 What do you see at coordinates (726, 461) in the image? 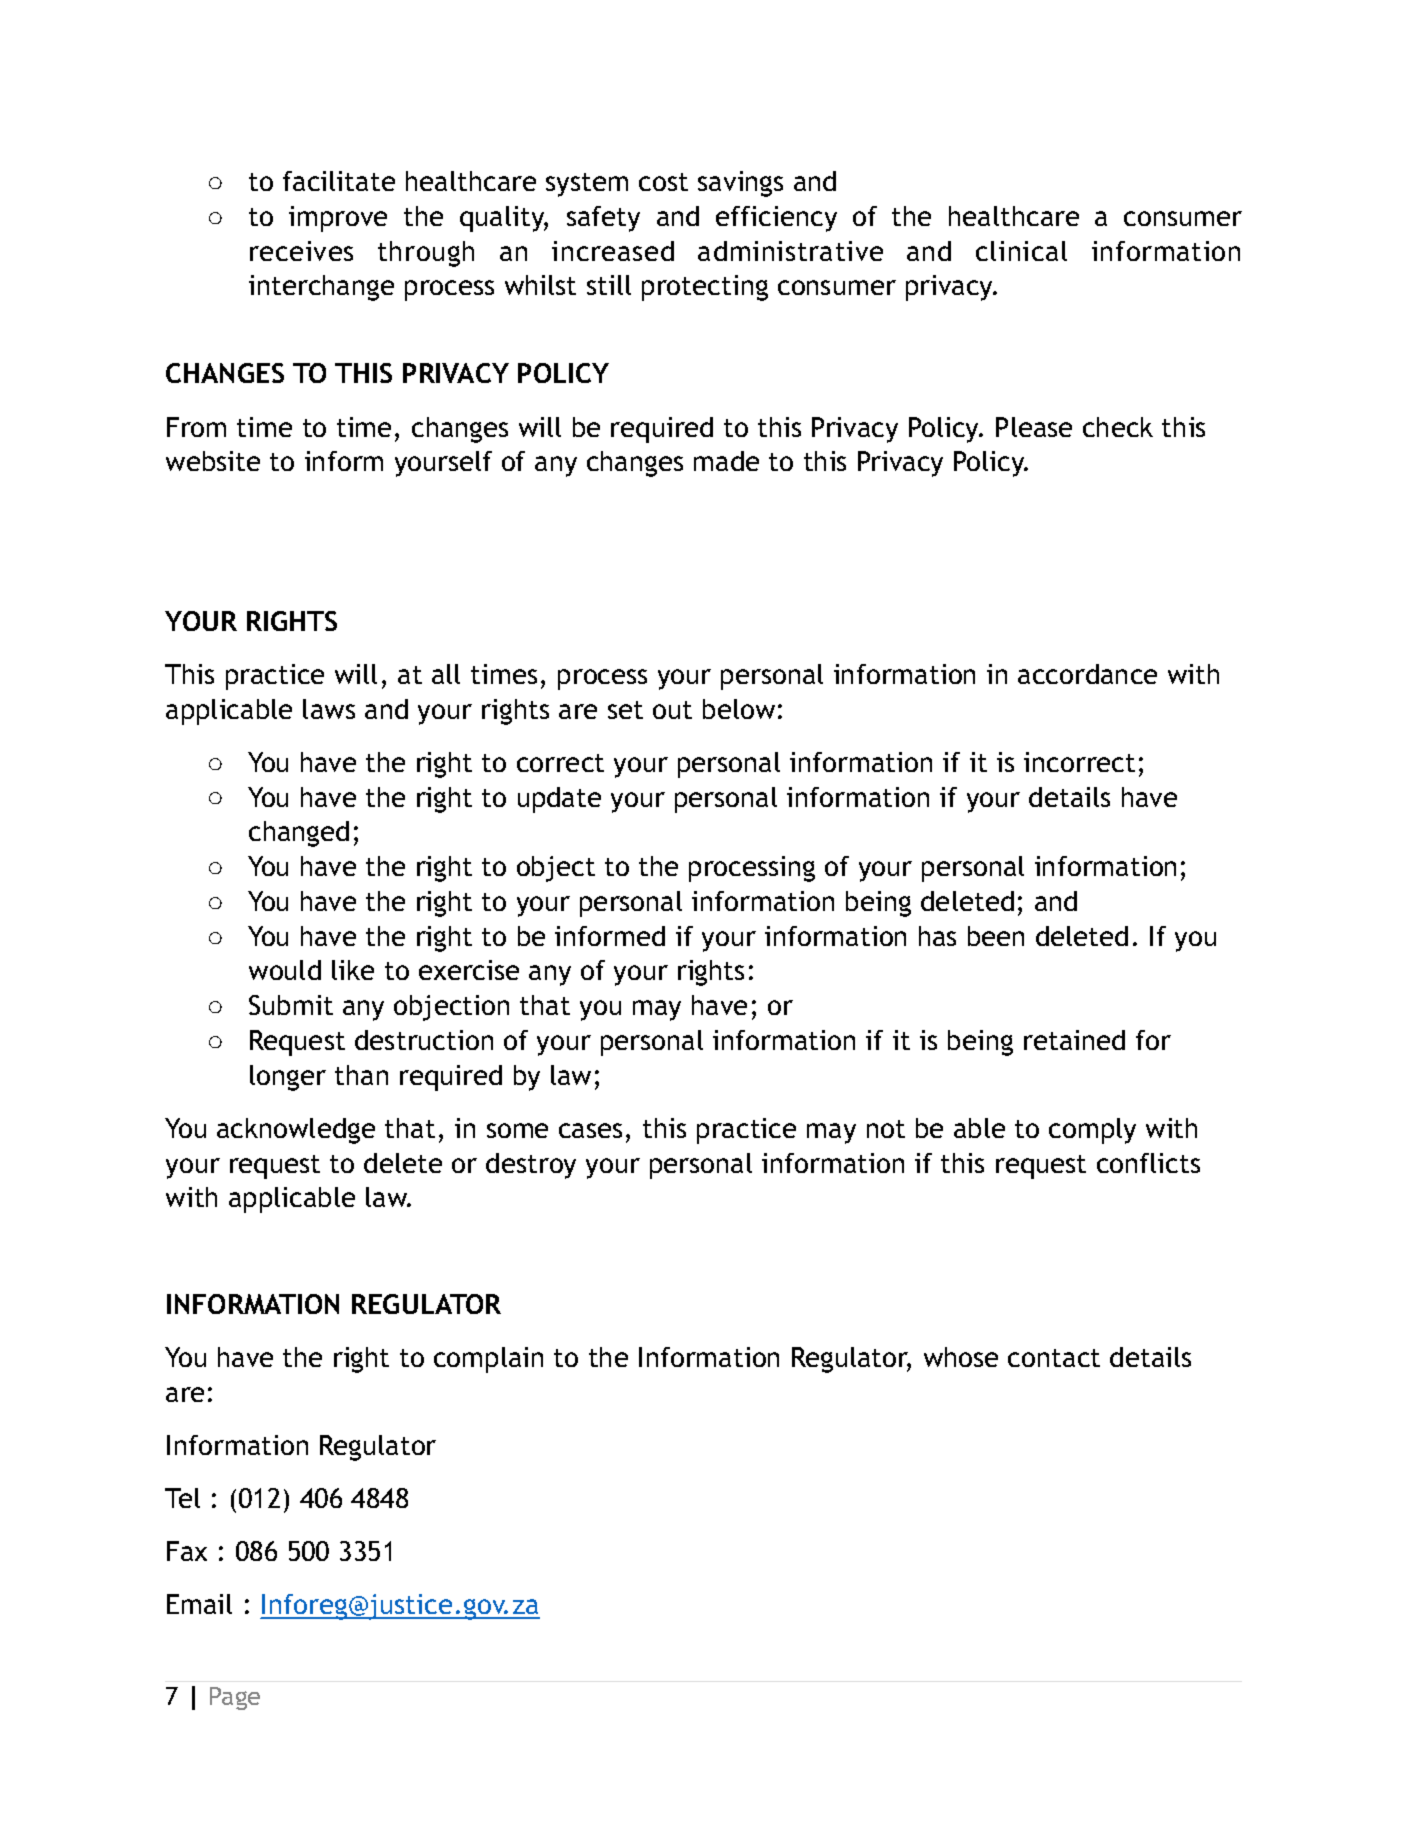
I see `made` at bounding box center [726, 461].
